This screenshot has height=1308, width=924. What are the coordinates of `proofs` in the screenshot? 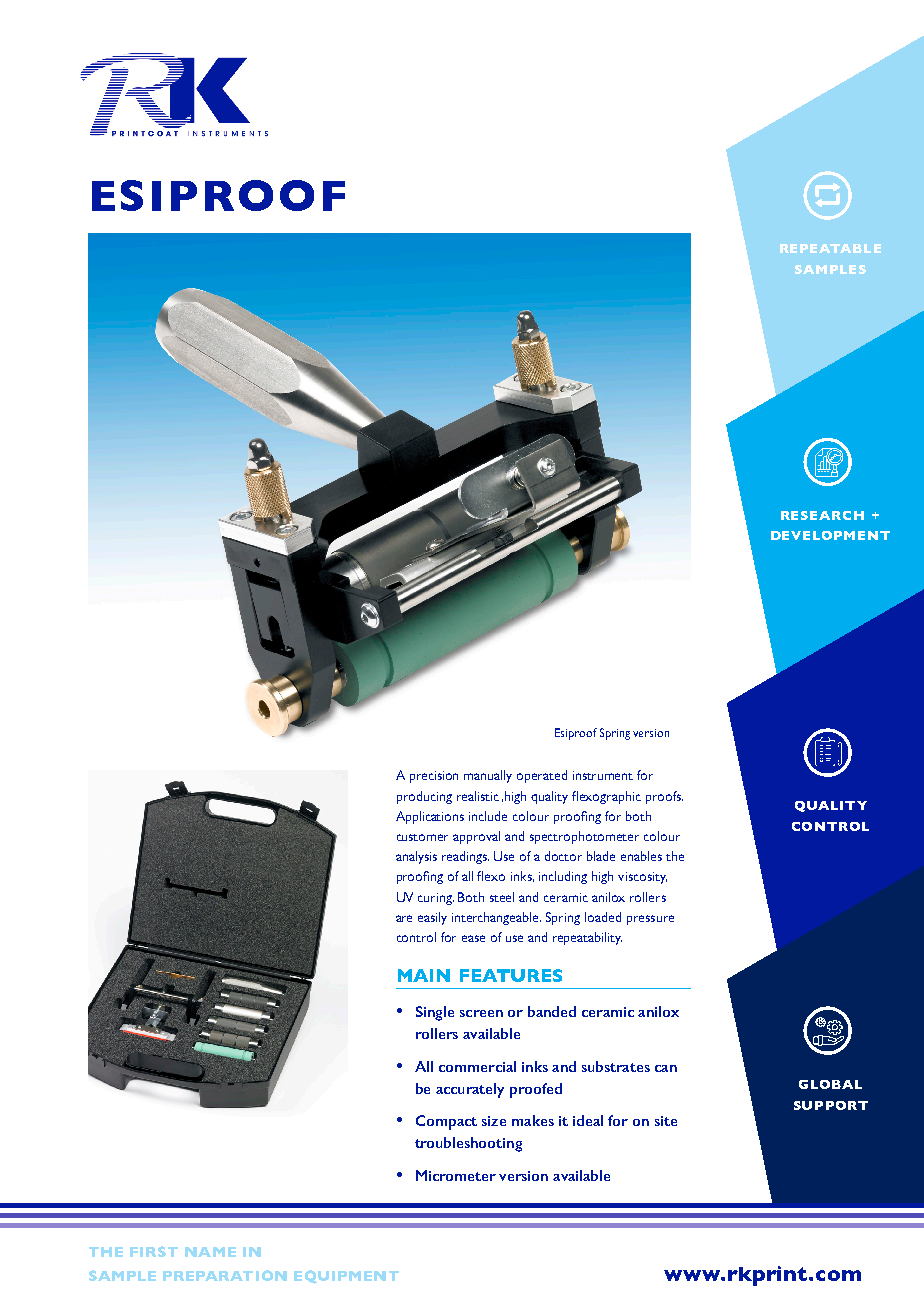 It's located at (664, 797).
